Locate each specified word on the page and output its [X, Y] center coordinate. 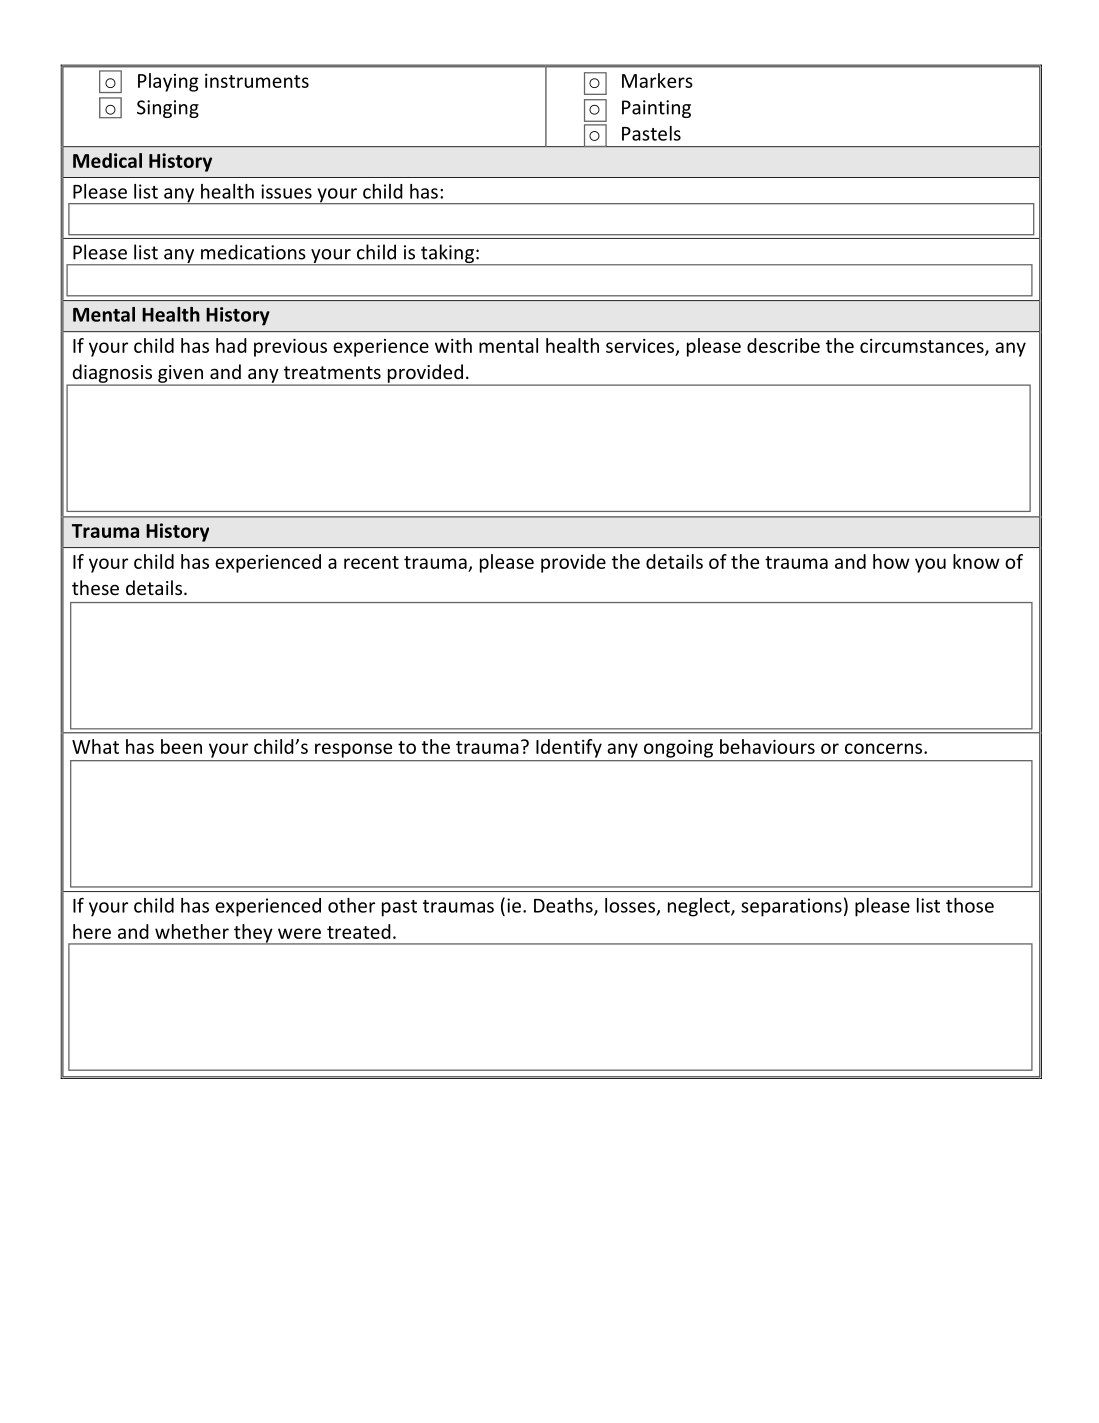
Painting [656, 109]
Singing [168, 109]
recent [371, 562]
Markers [657, 80]
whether [192, 931]
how [891, 561]
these [95, 587]
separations [791, 907]
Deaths [564, 906]
